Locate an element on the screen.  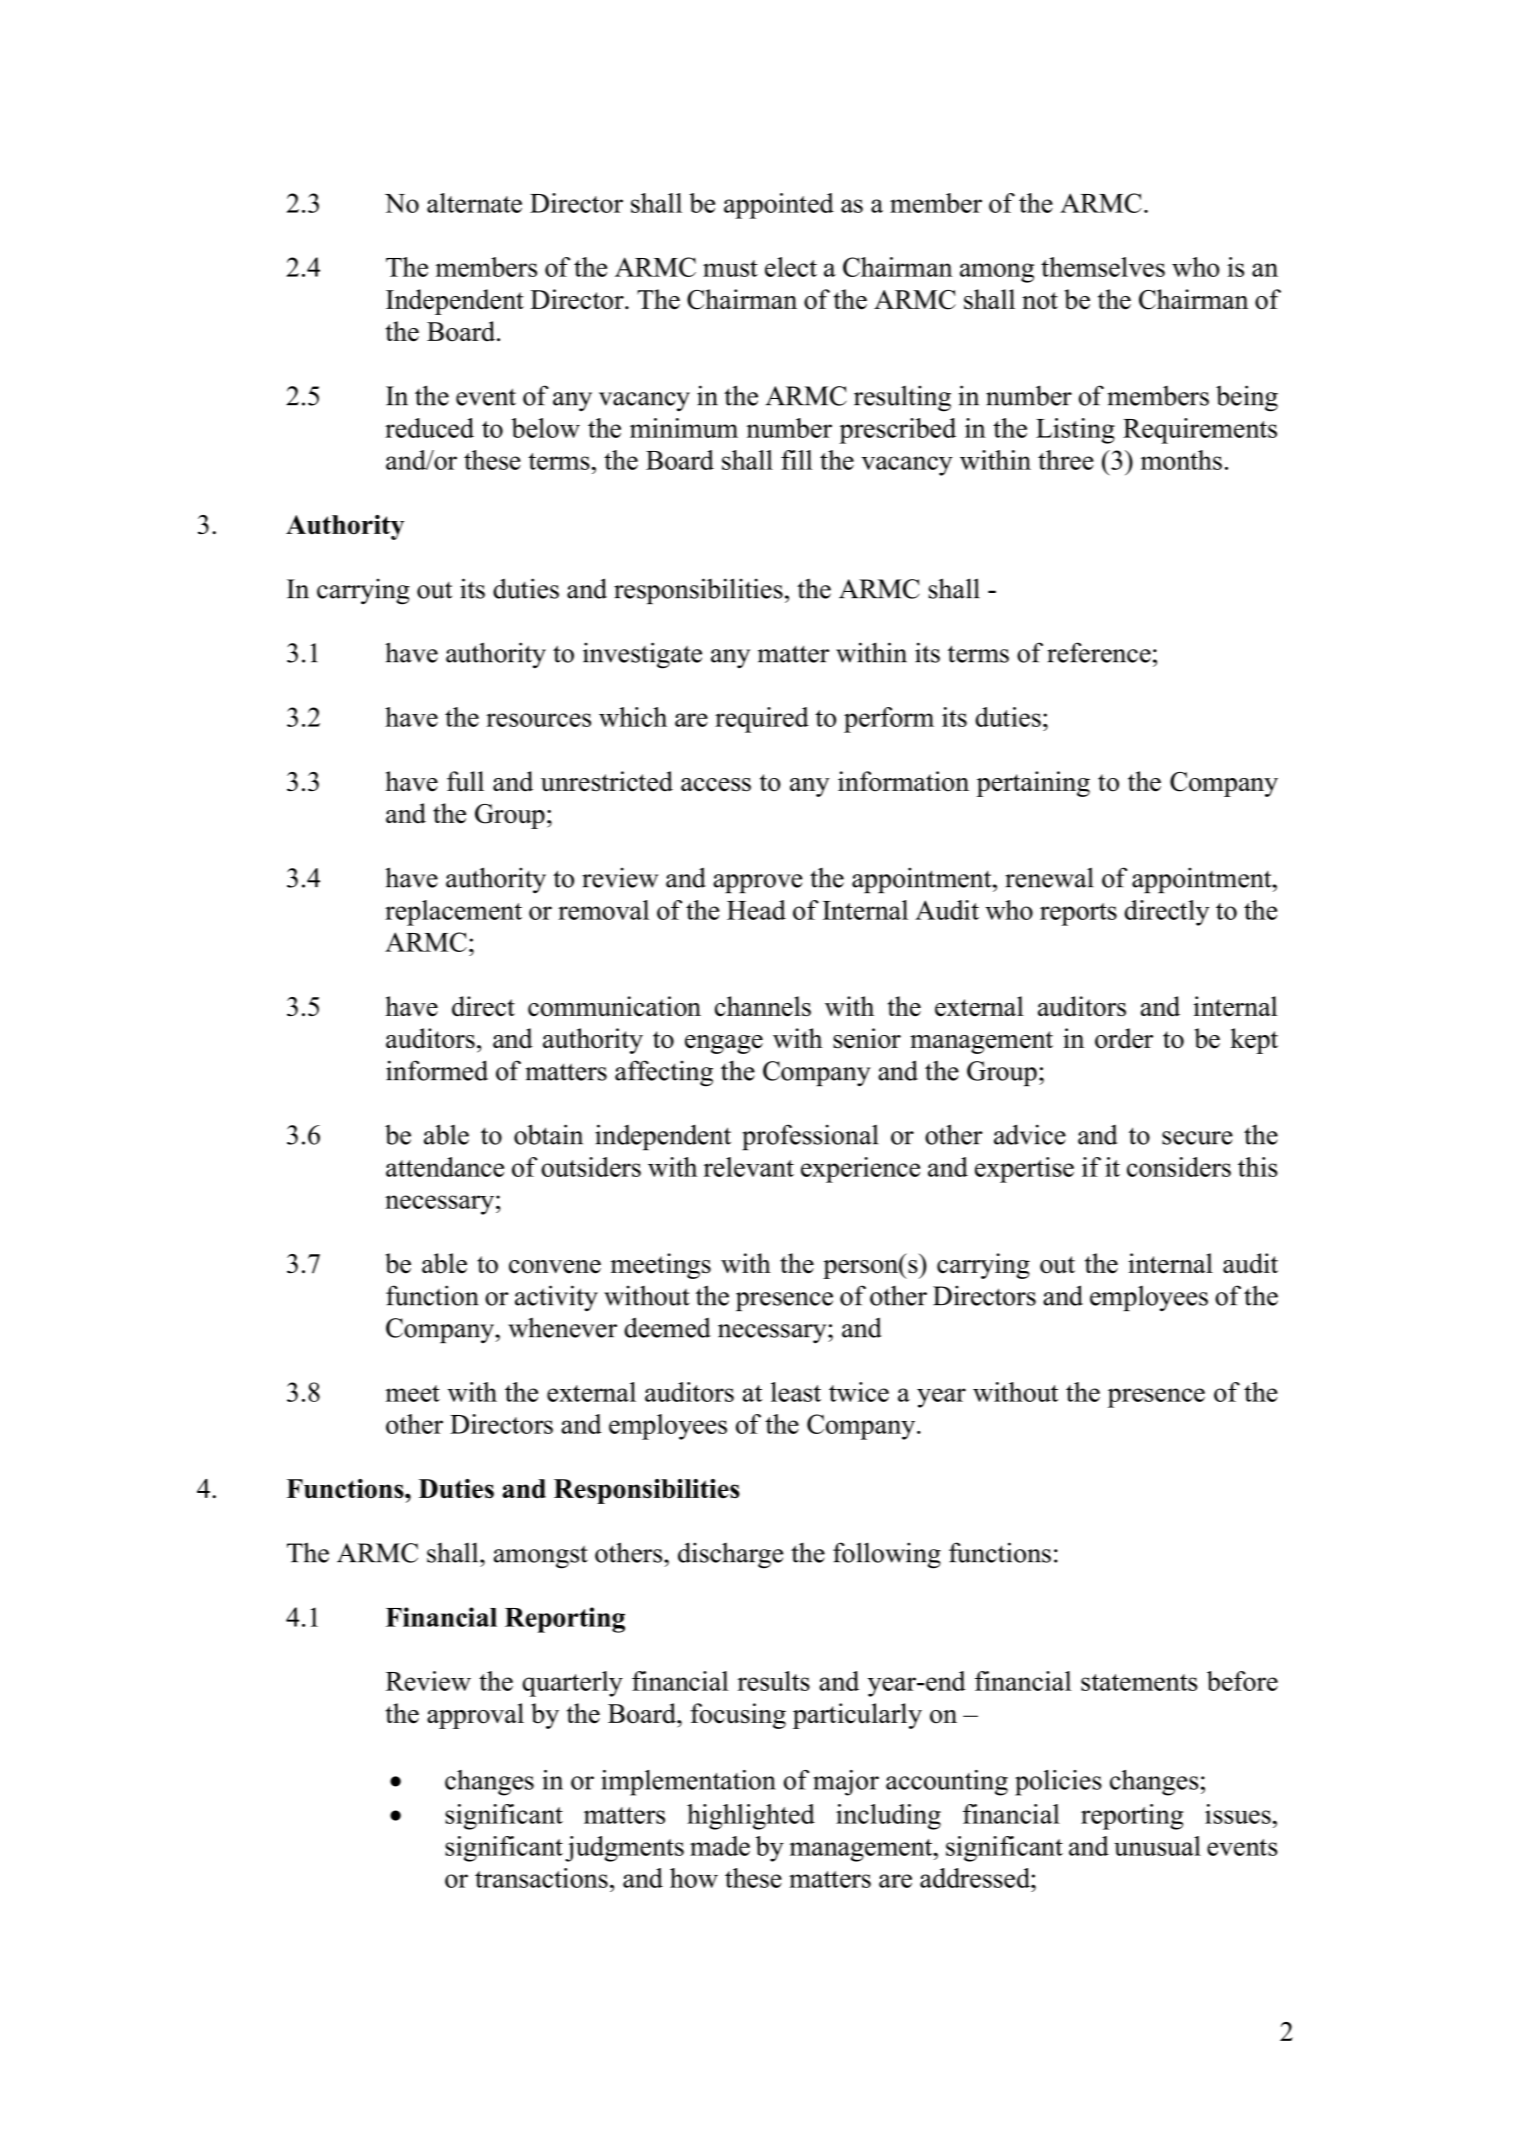
transactions is located at coordinates (541, 1878).
